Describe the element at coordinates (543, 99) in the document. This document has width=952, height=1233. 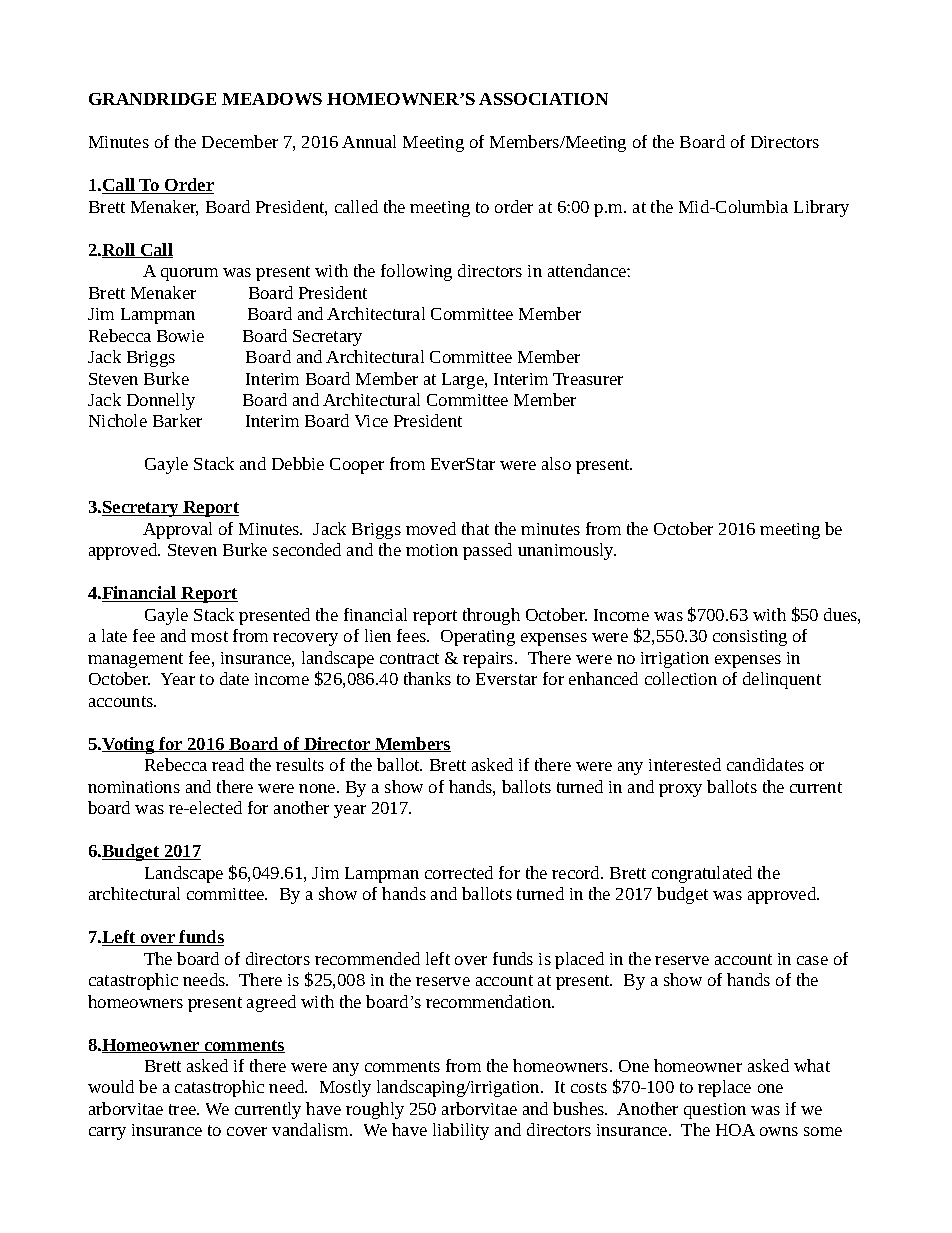
I see `ASSOCIATION` at that location.
